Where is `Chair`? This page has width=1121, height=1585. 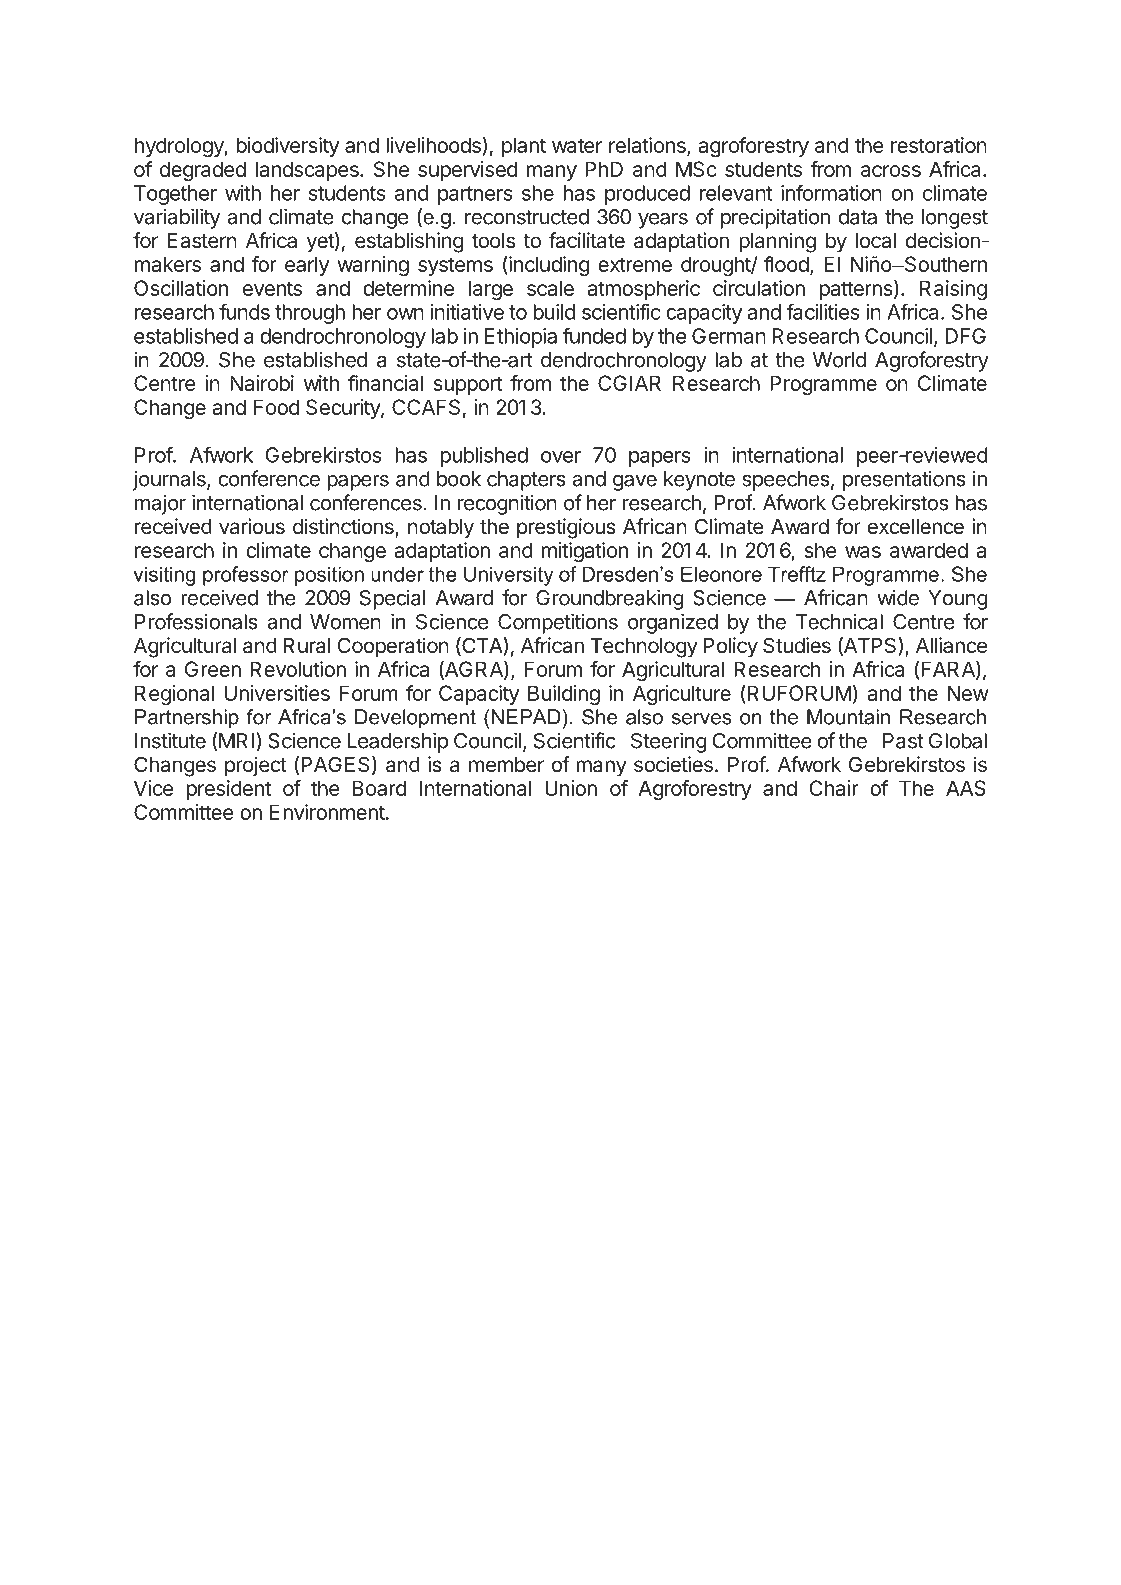
Chair is located at coordinates (834, 788).
